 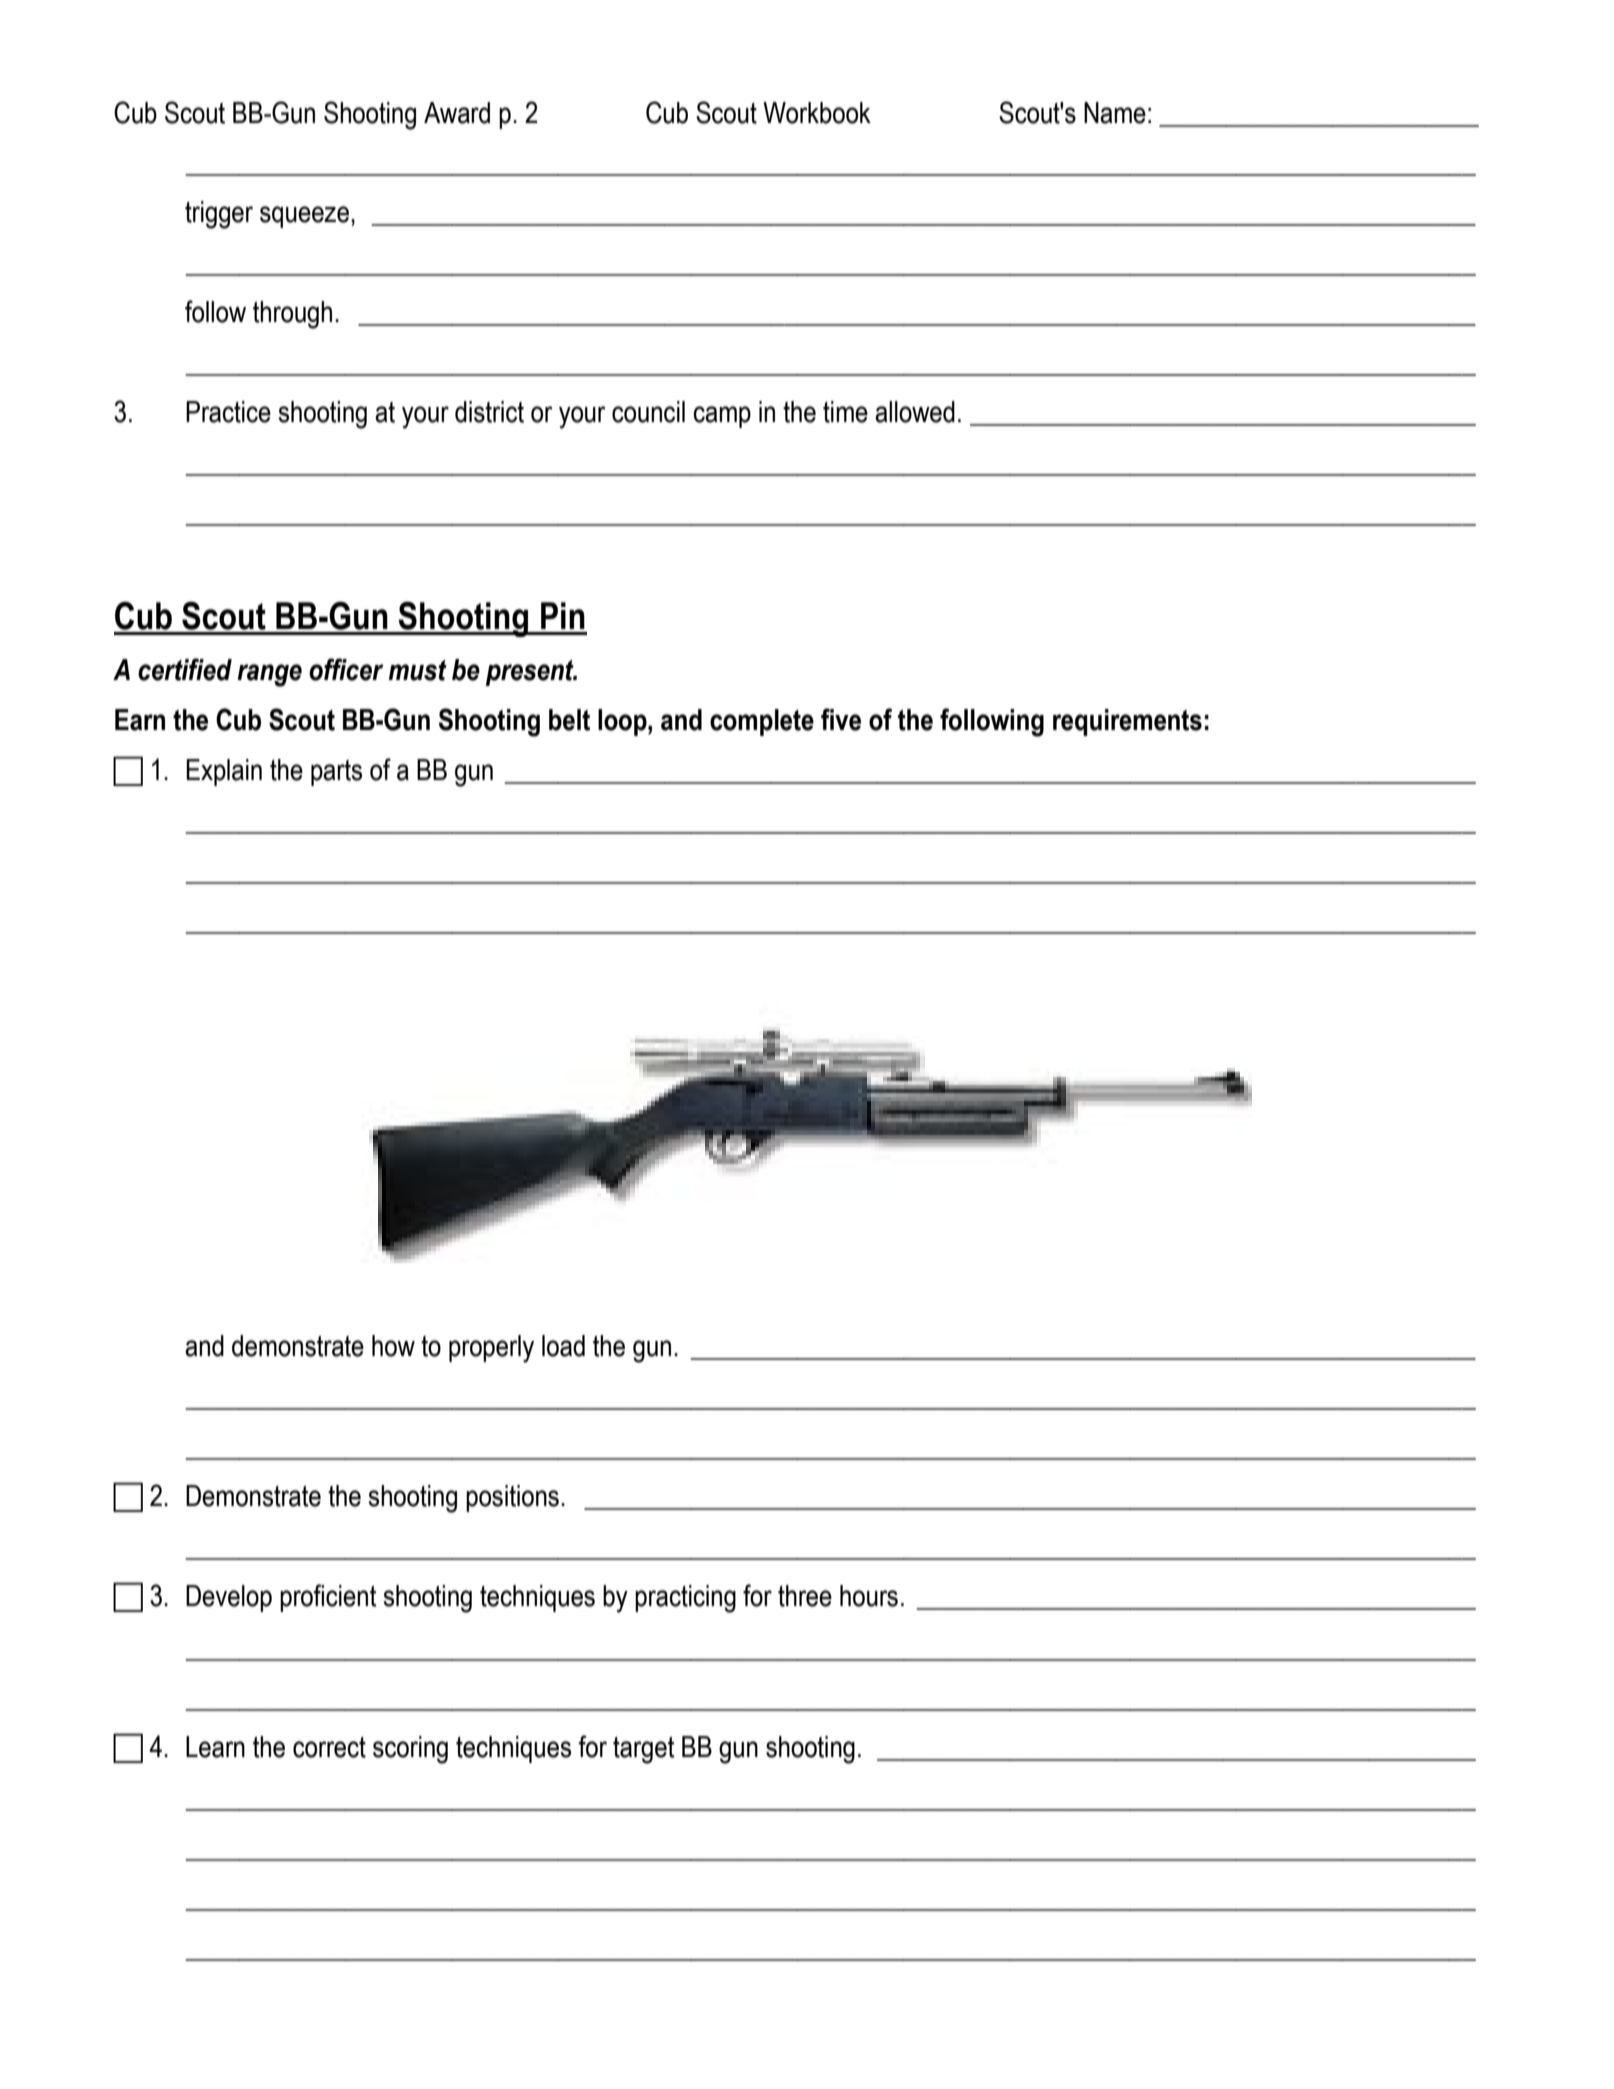 I want to click on load, so click(x=563, y=1346).
